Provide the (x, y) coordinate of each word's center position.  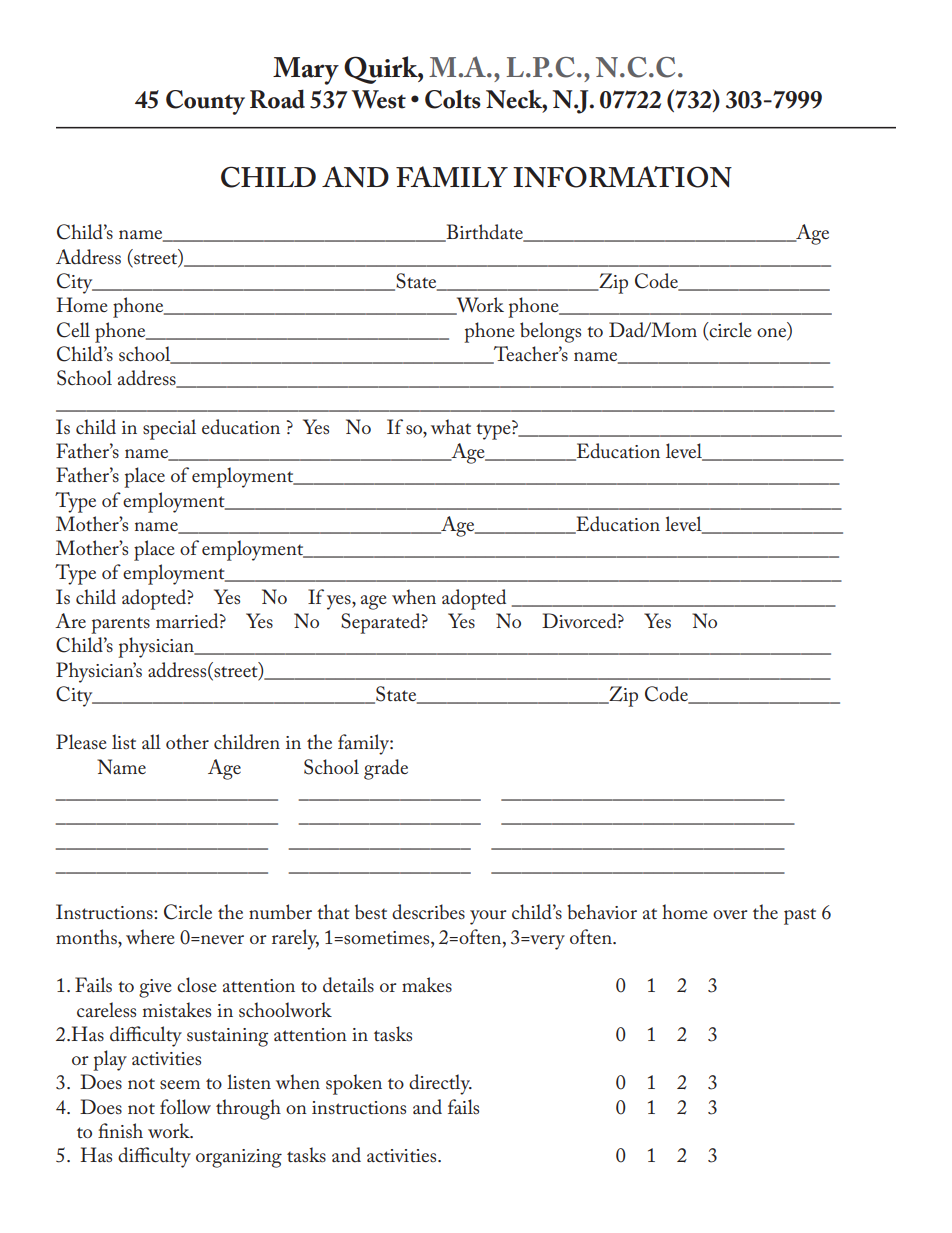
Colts (453, 99)
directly (440, 1084)
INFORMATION (622, 177)
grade (386, 769)
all (151, 741)
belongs (550, 332)
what (451, 426)
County (205, 102)
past (800, 916)
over (730, 914)
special (169, 429)
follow (185, 1106)
